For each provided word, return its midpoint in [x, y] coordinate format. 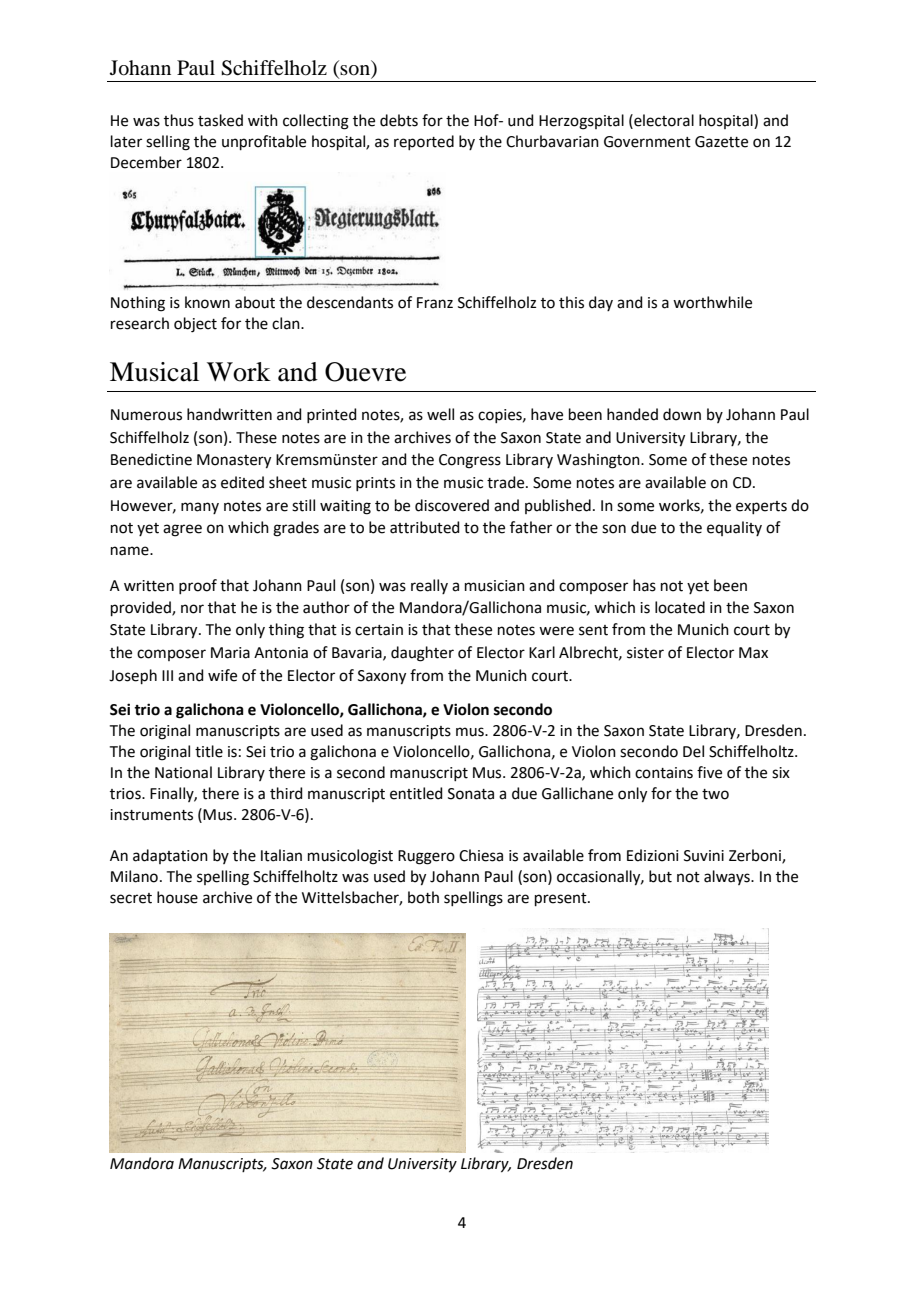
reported [424, 142]
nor [192, 609]
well [440, 414]
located [680, 607]
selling [168, 143]
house [177, 897]
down [682, 414]
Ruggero [426, 857]
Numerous [146, 415]
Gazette [721, 142]
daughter [422, 654]
